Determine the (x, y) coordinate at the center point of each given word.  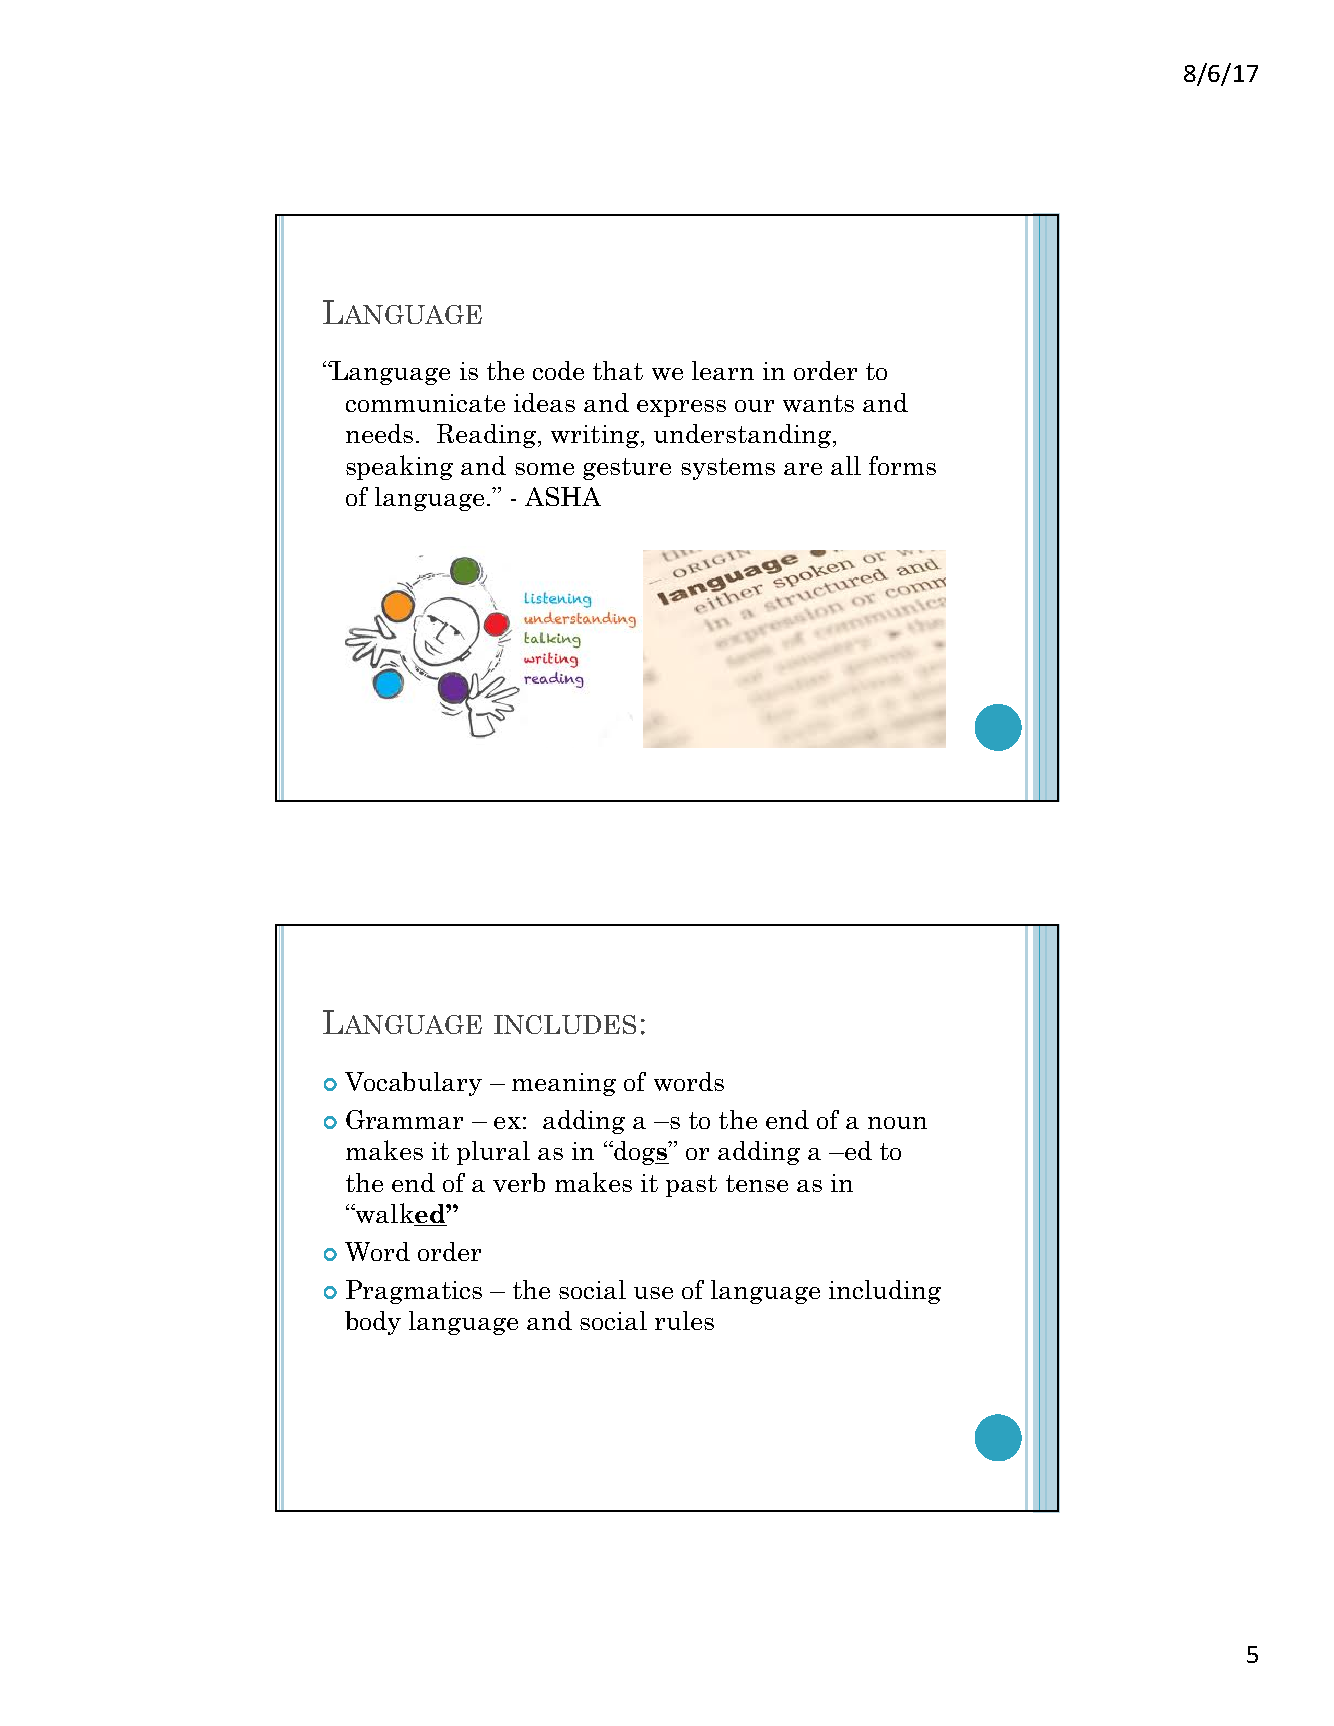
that (618, 370)
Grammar (404, 1119)
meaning (564, 1084)
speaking (399, 467)
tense (757, 1183)
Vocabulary (413, 1084)
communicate (425, 403)
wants (818, 403)
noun (897, 1123)
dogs (640, 1153)
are (803, 469)
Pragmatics (414, 1292)
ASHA (563, 496)
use (653, 1293)
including (885, 1292)
